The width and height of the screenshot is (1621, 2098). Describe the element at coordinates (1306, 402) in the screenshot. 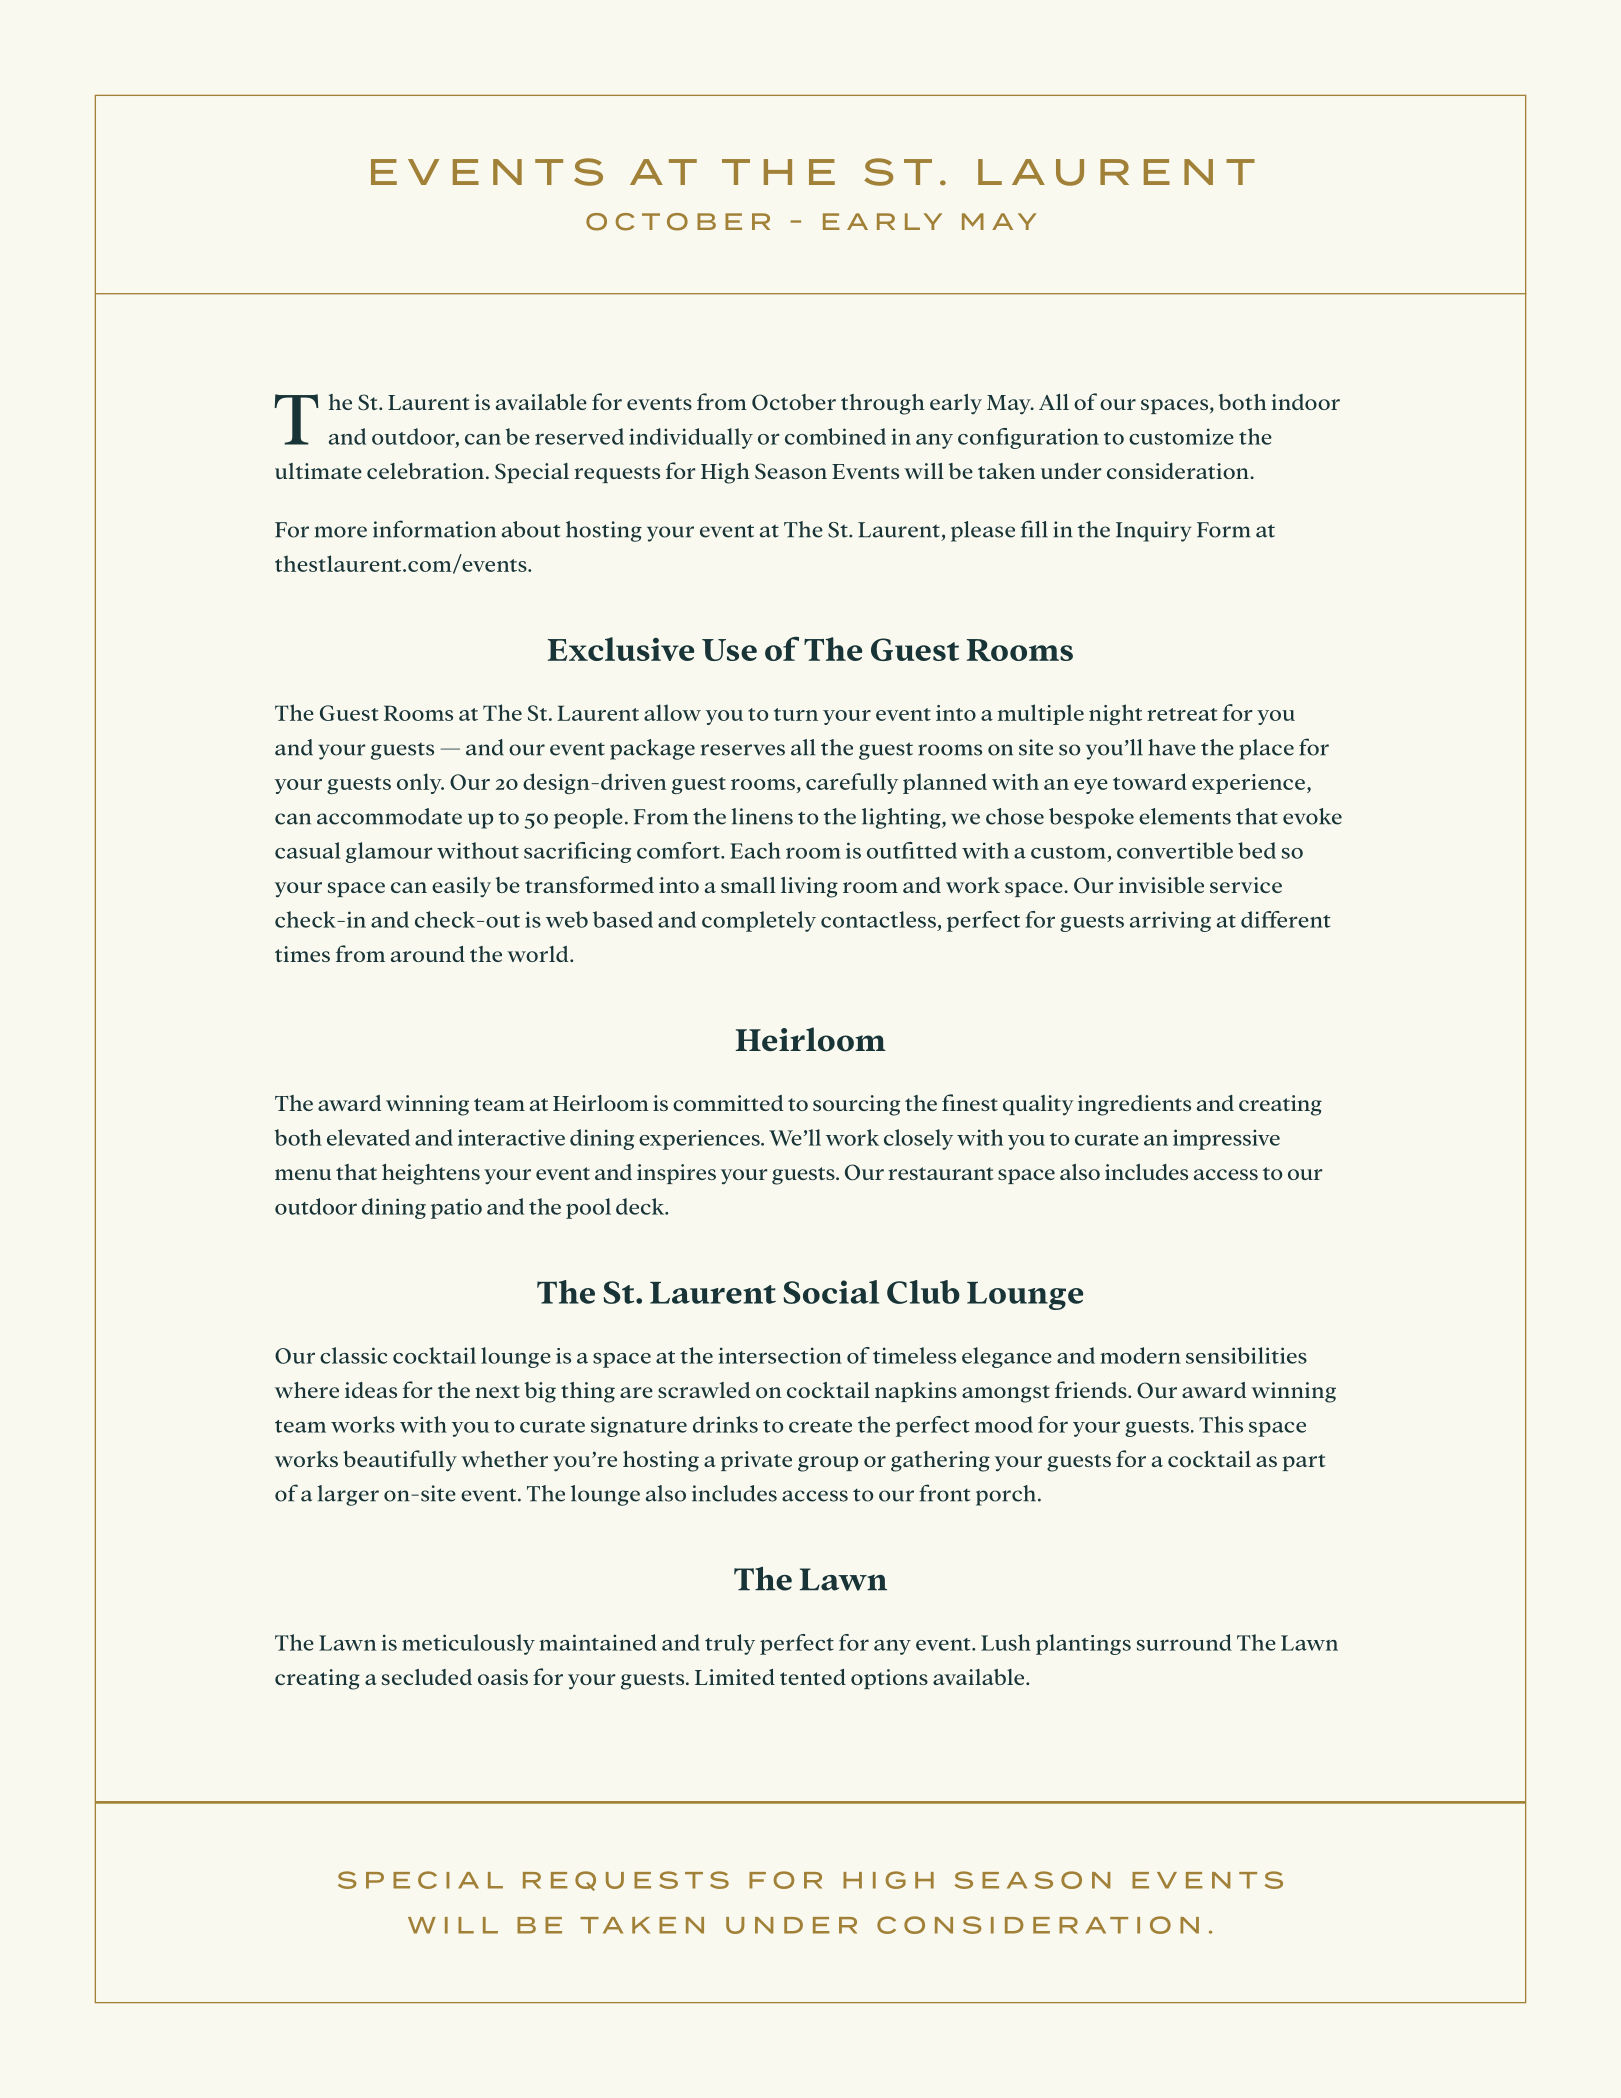

I see `indoor` at that location.
